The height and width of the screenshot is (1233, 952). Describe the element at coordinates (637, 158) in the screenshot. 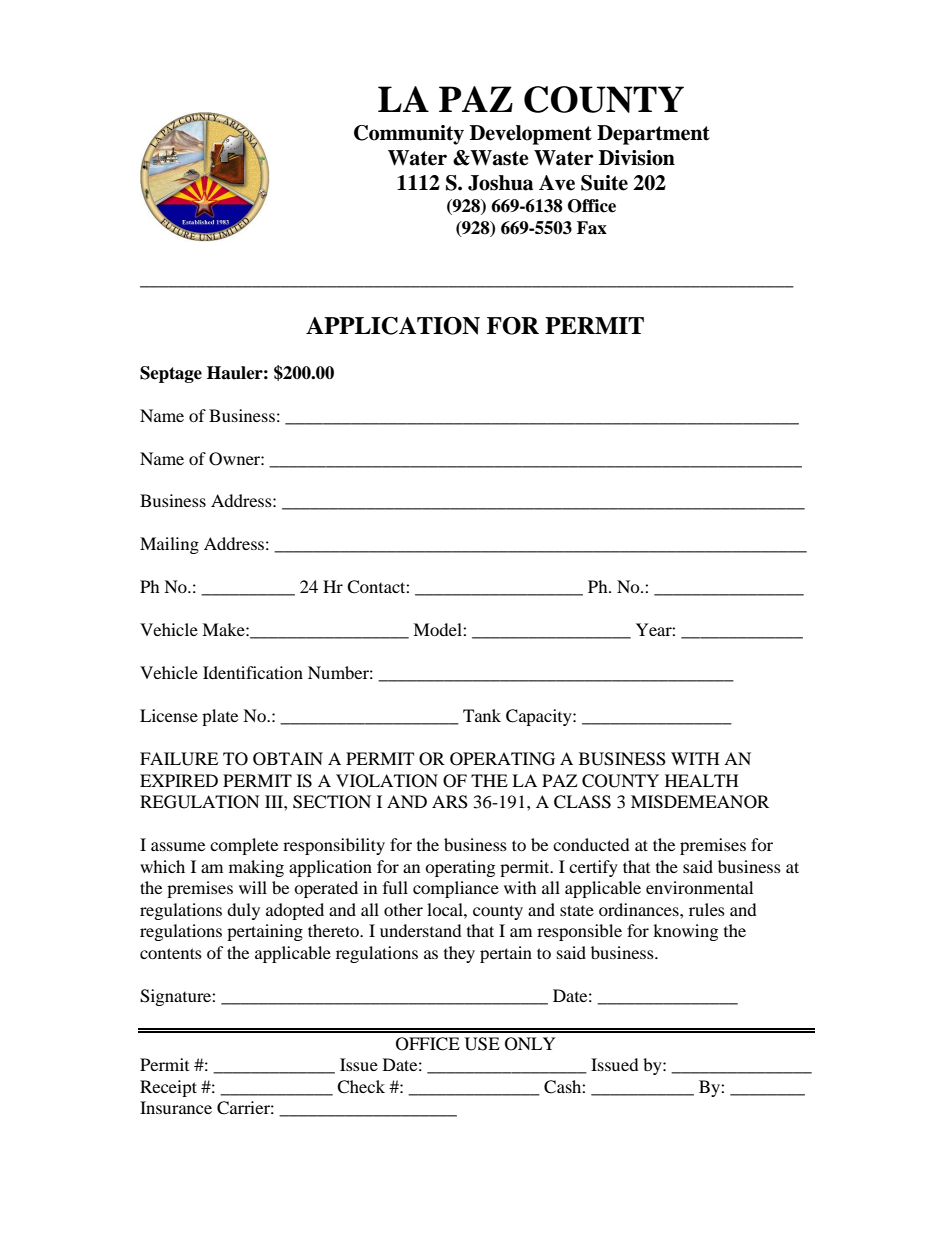

I see `Division` at that location.
